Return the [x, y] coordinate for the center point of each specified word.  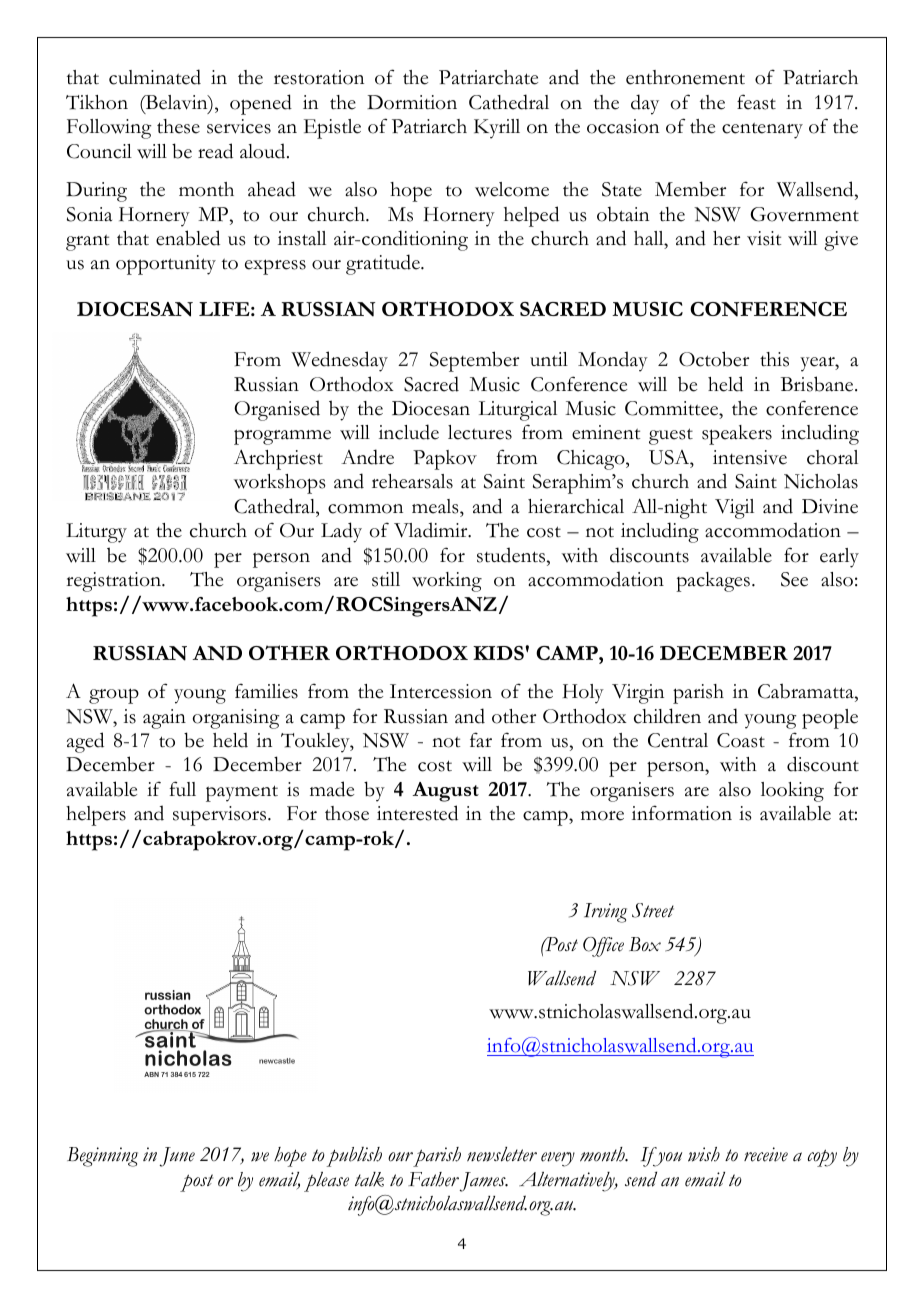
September [474, 361]
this [774, 359]
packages [713, 582]
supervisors [221, 816]
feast [756, 102]
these [178, 126]
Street [653, 910]
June [177, 1157]
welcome [512, 189]
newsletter [502, 1154]
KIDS [498, 653]
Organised [277, 410]
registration [114, 582]
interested [417, 813]
